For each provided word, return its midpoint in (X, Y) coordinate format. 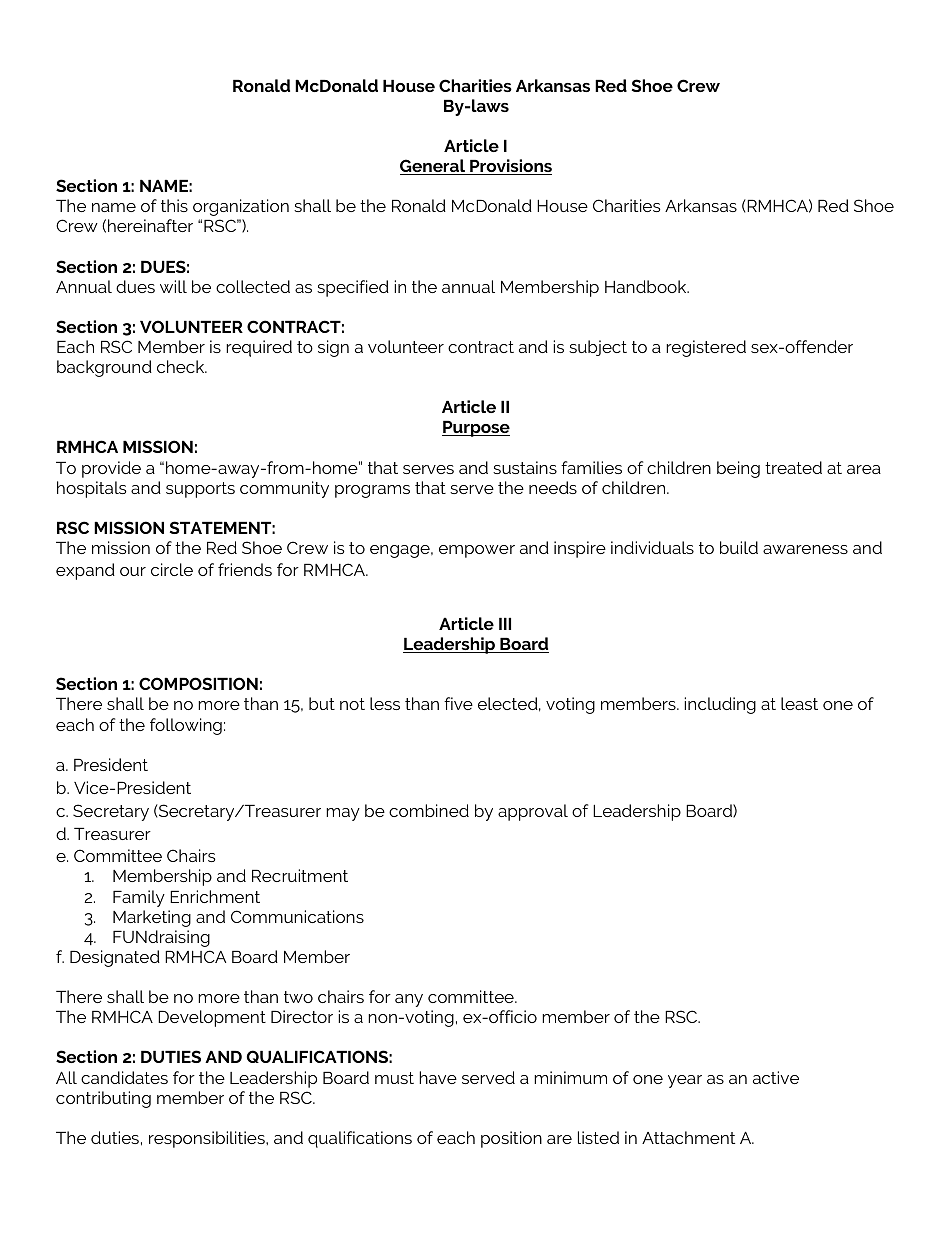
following (186, 726)
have (438, 1077)
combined (429, 810)
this (174, 205)
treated (793, 467)
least (799, 703)
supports (200, 490)
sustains (525, 467)
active (776, 1077)
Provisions (510, 167)
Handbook (647, 286)
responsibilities (208, 1139)
